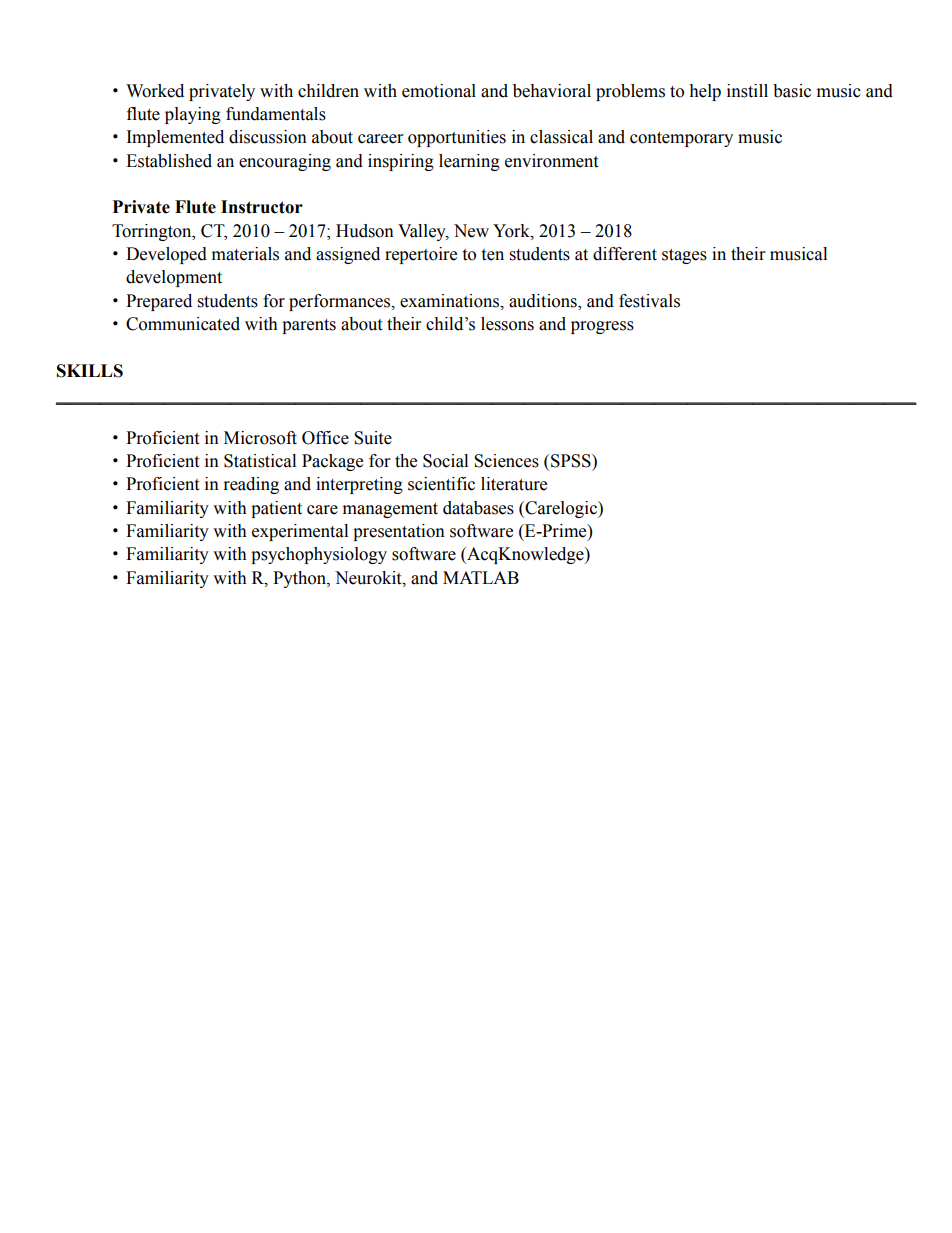 The width and height of the screenshot is (952, 1233). I want to click on contemporary, so click(681, 139).
